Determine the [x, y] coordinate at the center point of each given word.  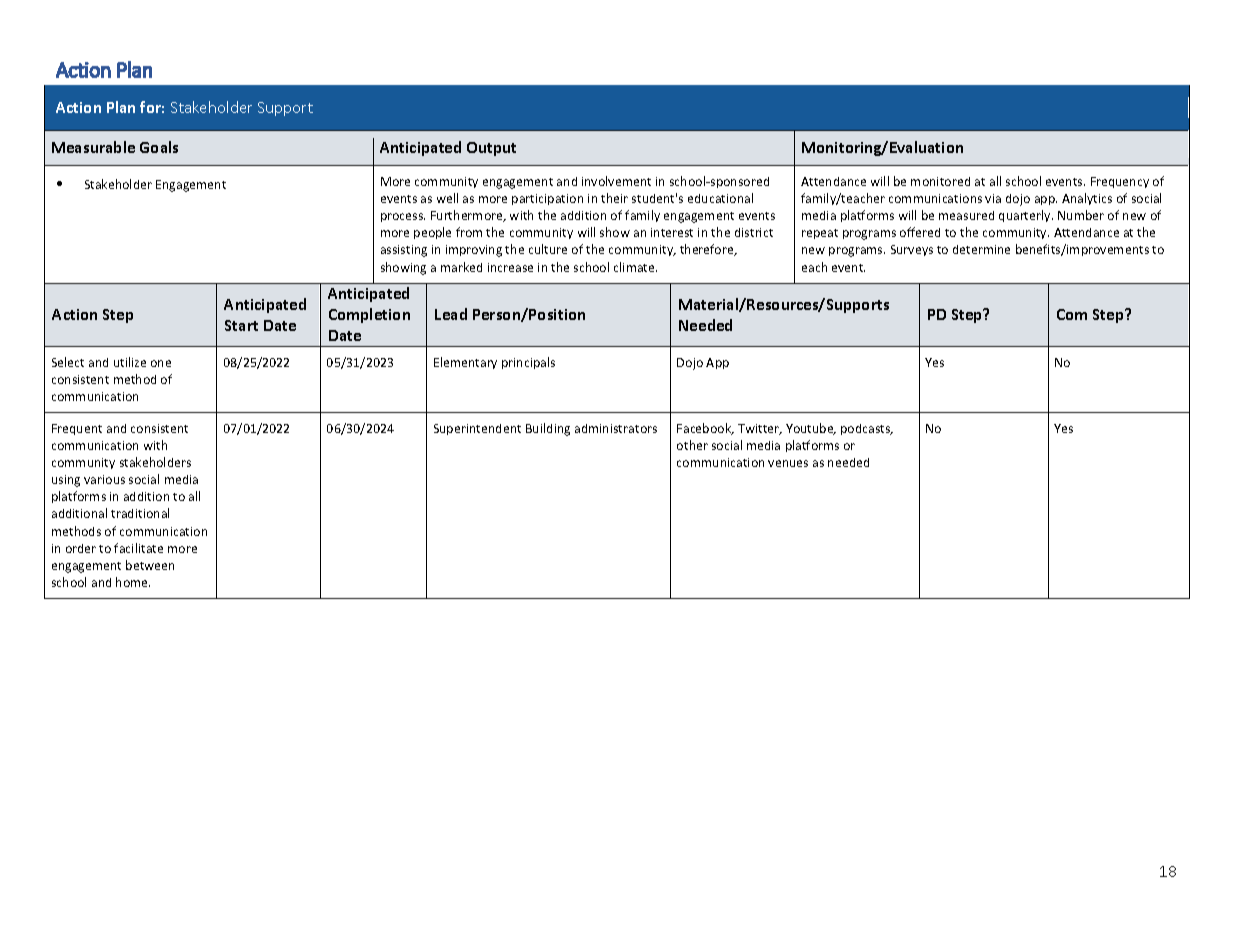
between [150, 565]
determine [981, 249]
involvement [616, 181]
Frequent [77, 429]
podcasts [867, 429]
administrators [616, 428]
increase [510, 267]
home [133, 582]
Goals [159, 147]
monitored [940, 181]
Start [241, 325]
